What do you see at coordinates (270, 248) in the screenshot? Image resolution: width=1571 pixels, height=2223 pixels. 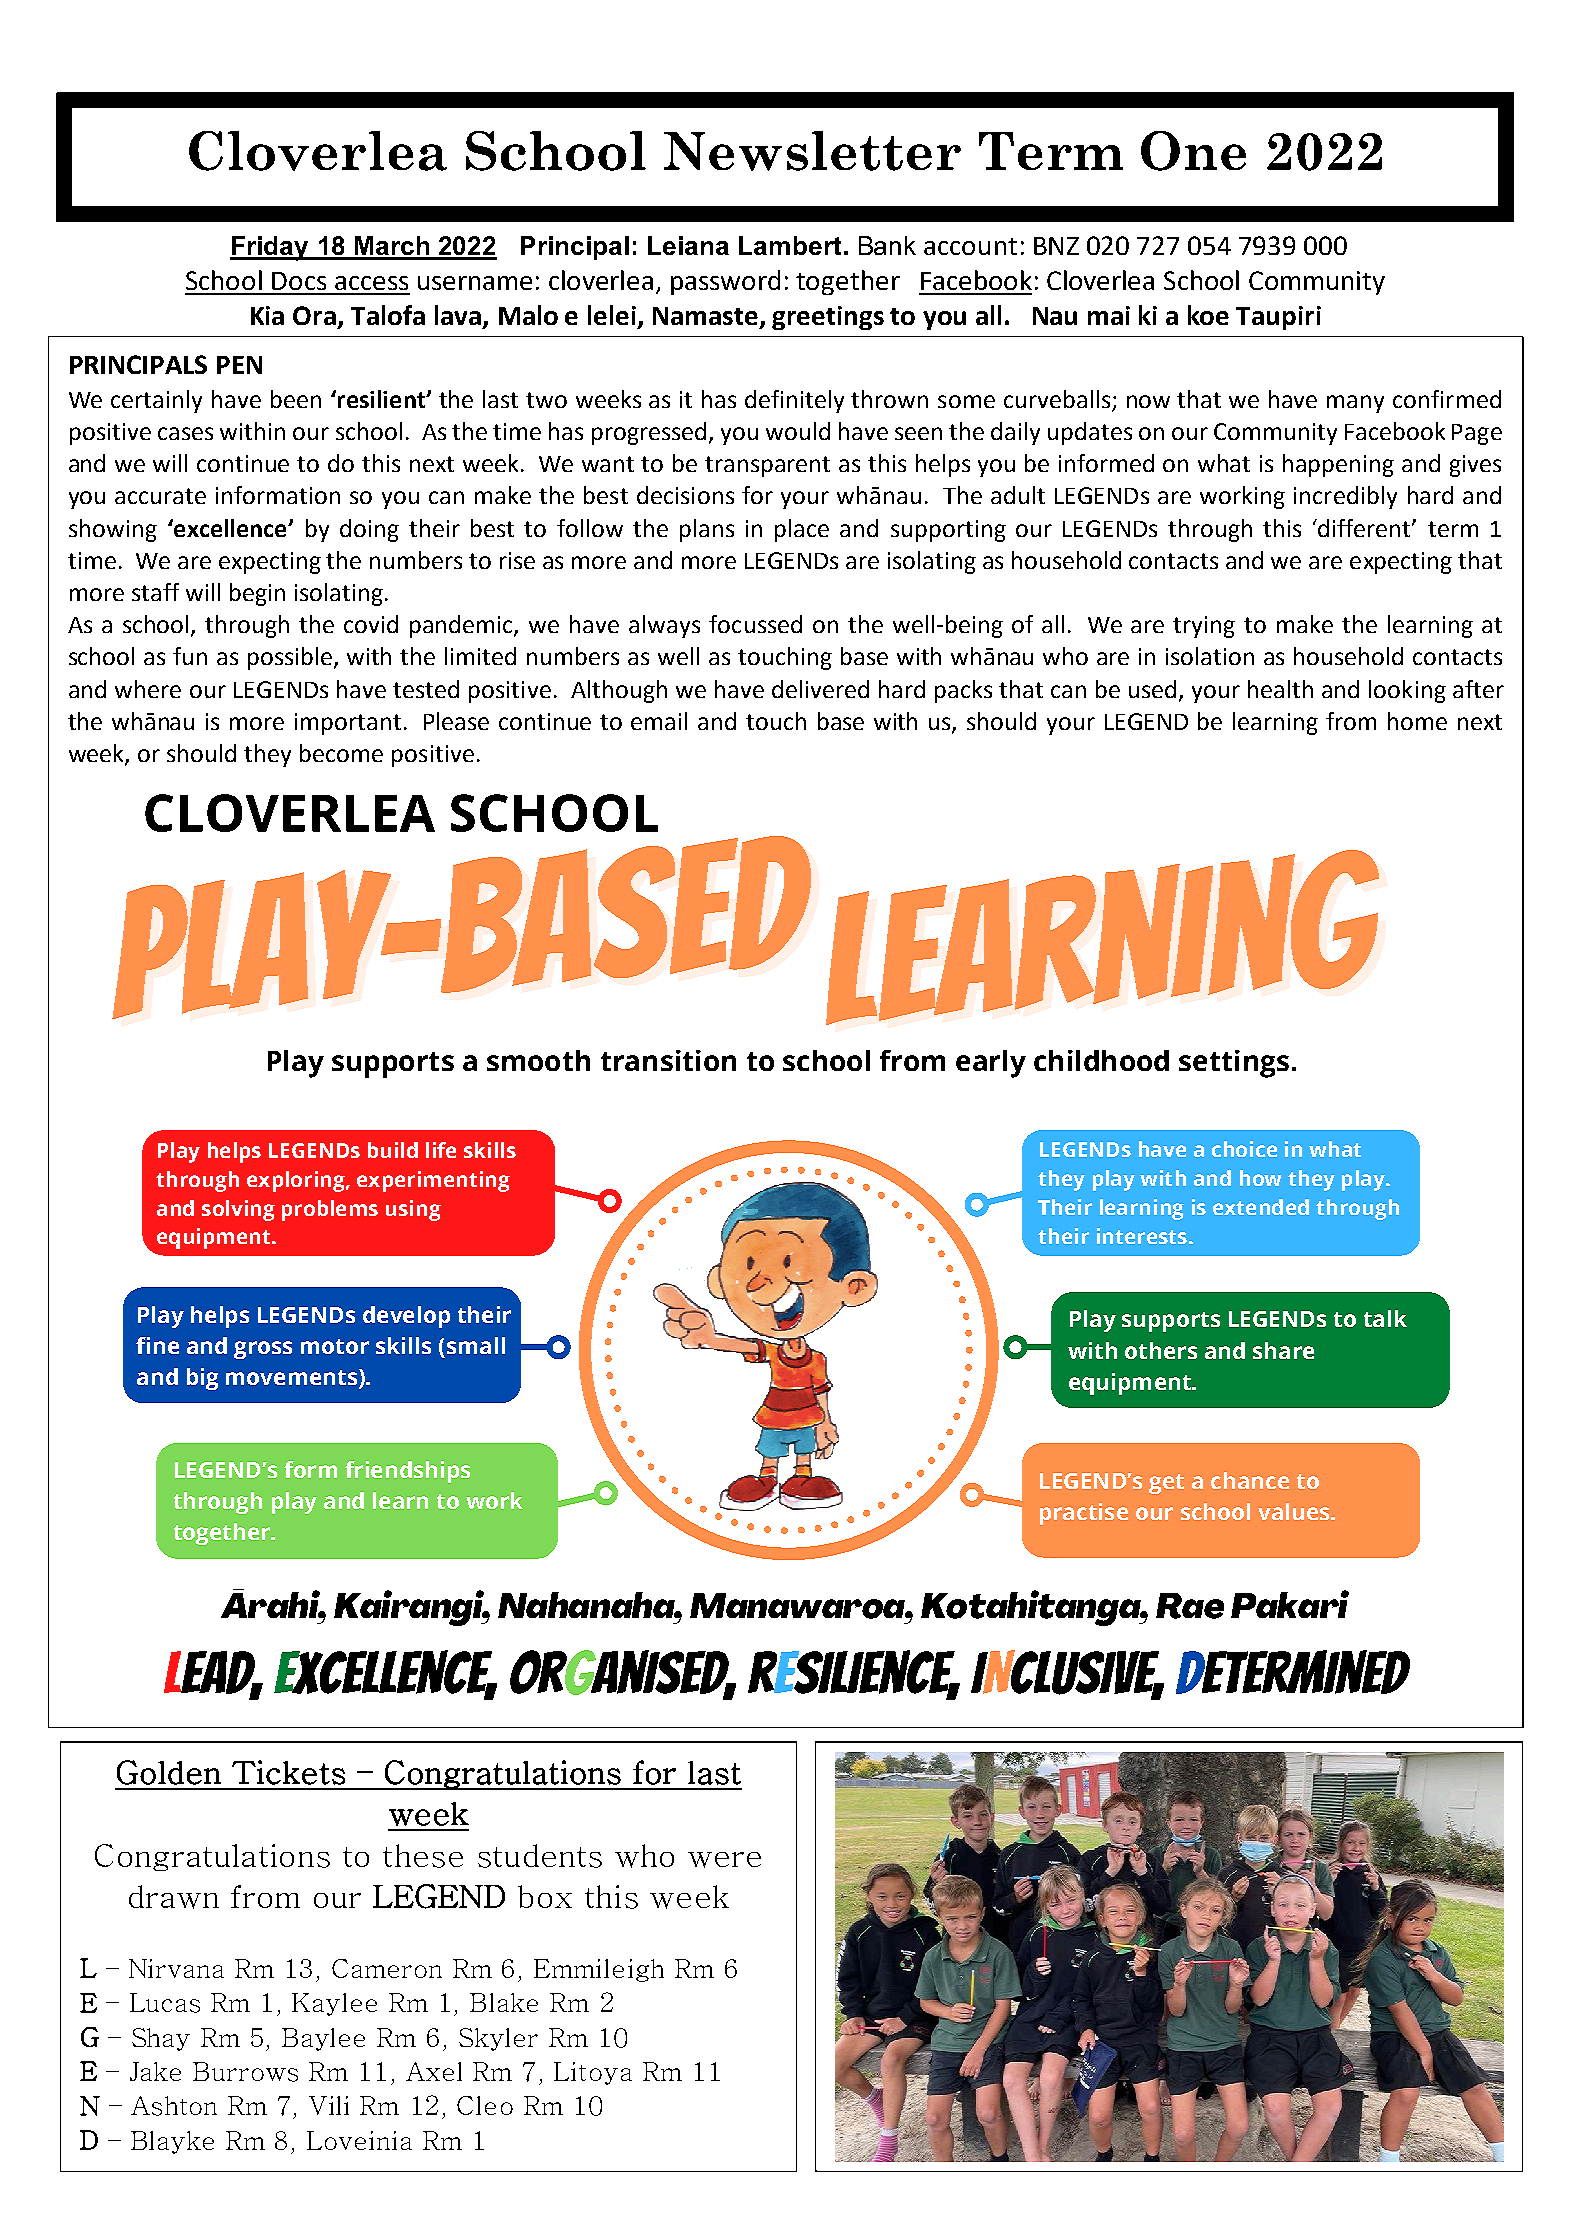 I see `Friday` at bounding box center [270, 248].
